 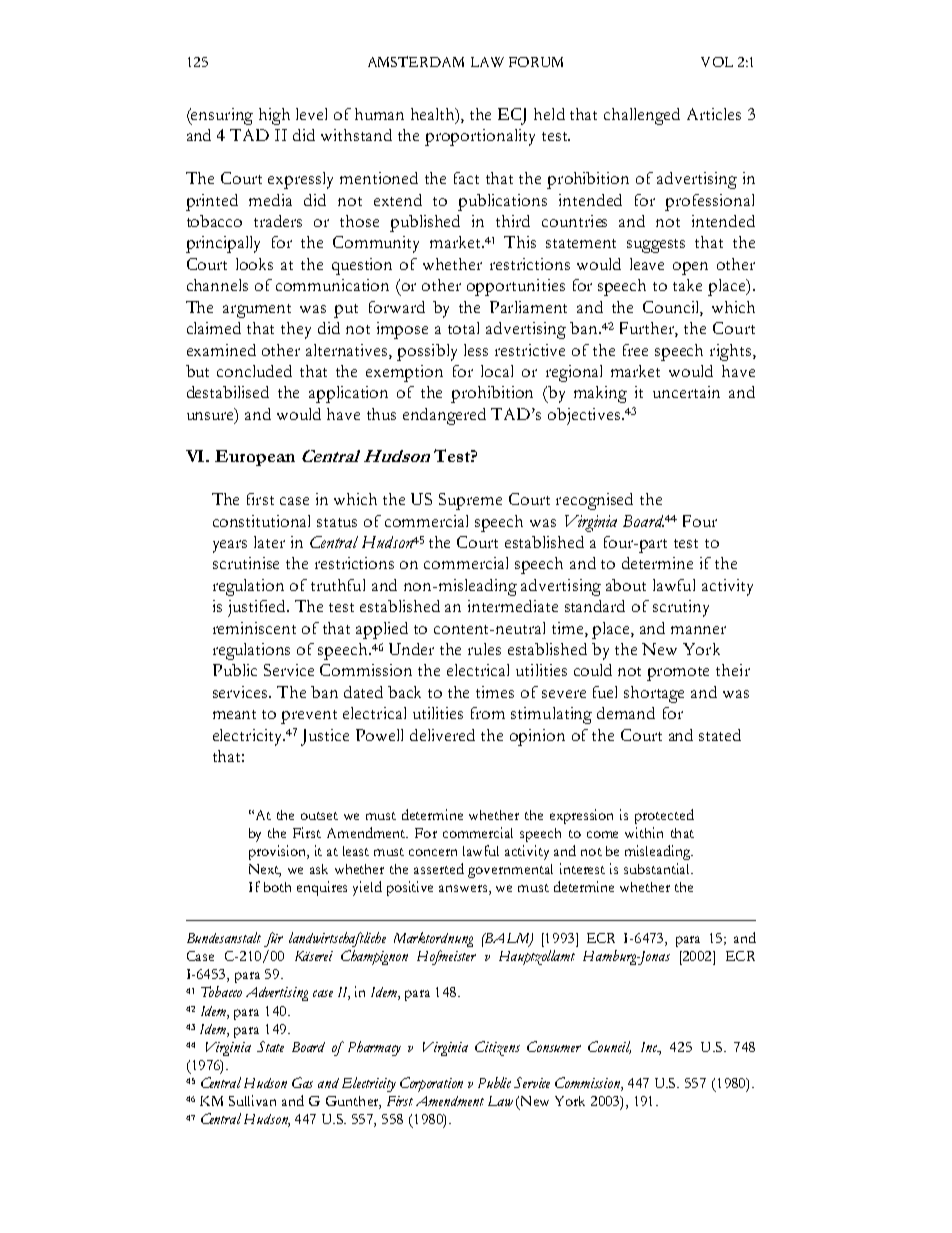 I want to click on total, so click(x=463, y=328).
